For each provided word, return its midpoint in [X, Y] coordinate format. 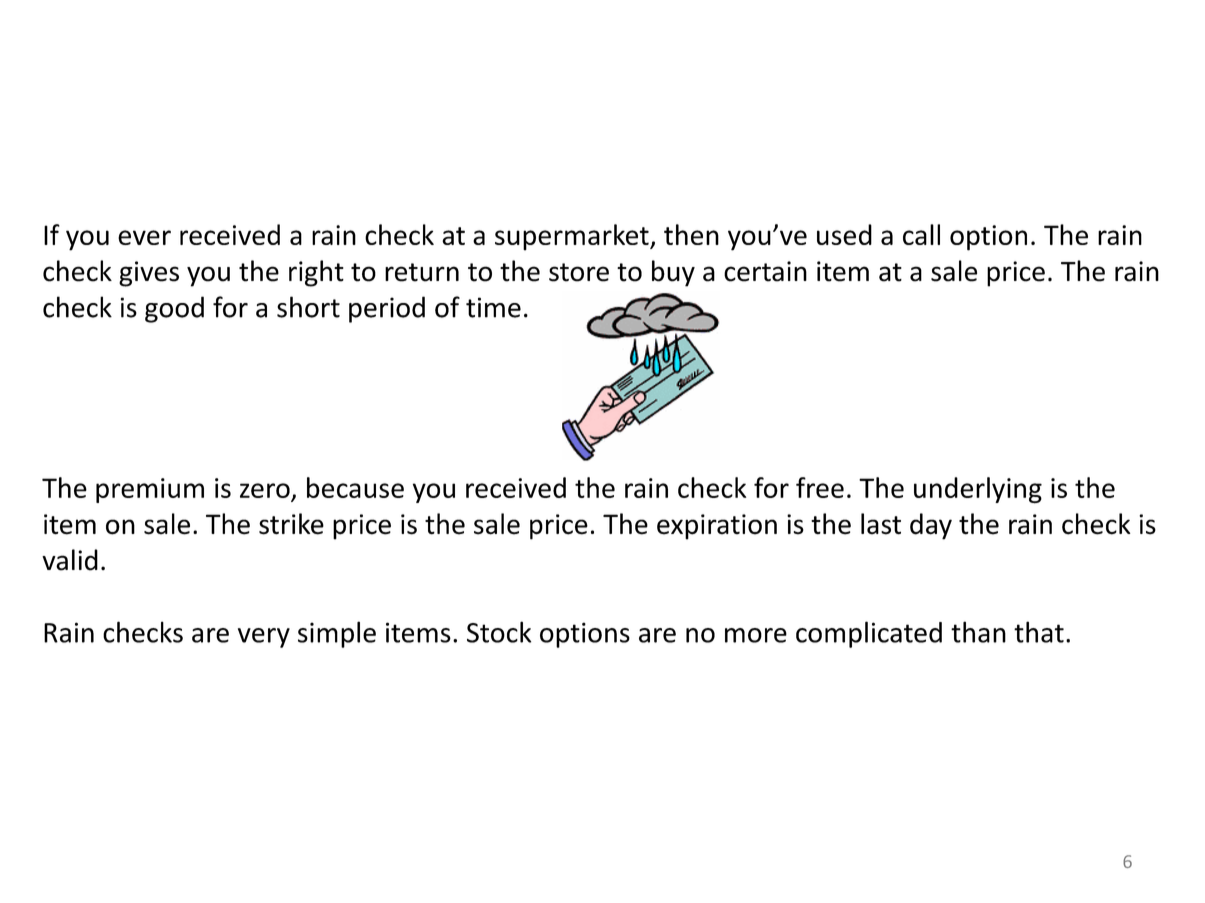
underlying [978, 490]
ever [144, 237]
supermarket [573, 237]
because [355, 487]
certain [765, 271]
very [264, 638]
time [493, 307]
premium [150, 490]
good [174, 309]
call [921, 234]
